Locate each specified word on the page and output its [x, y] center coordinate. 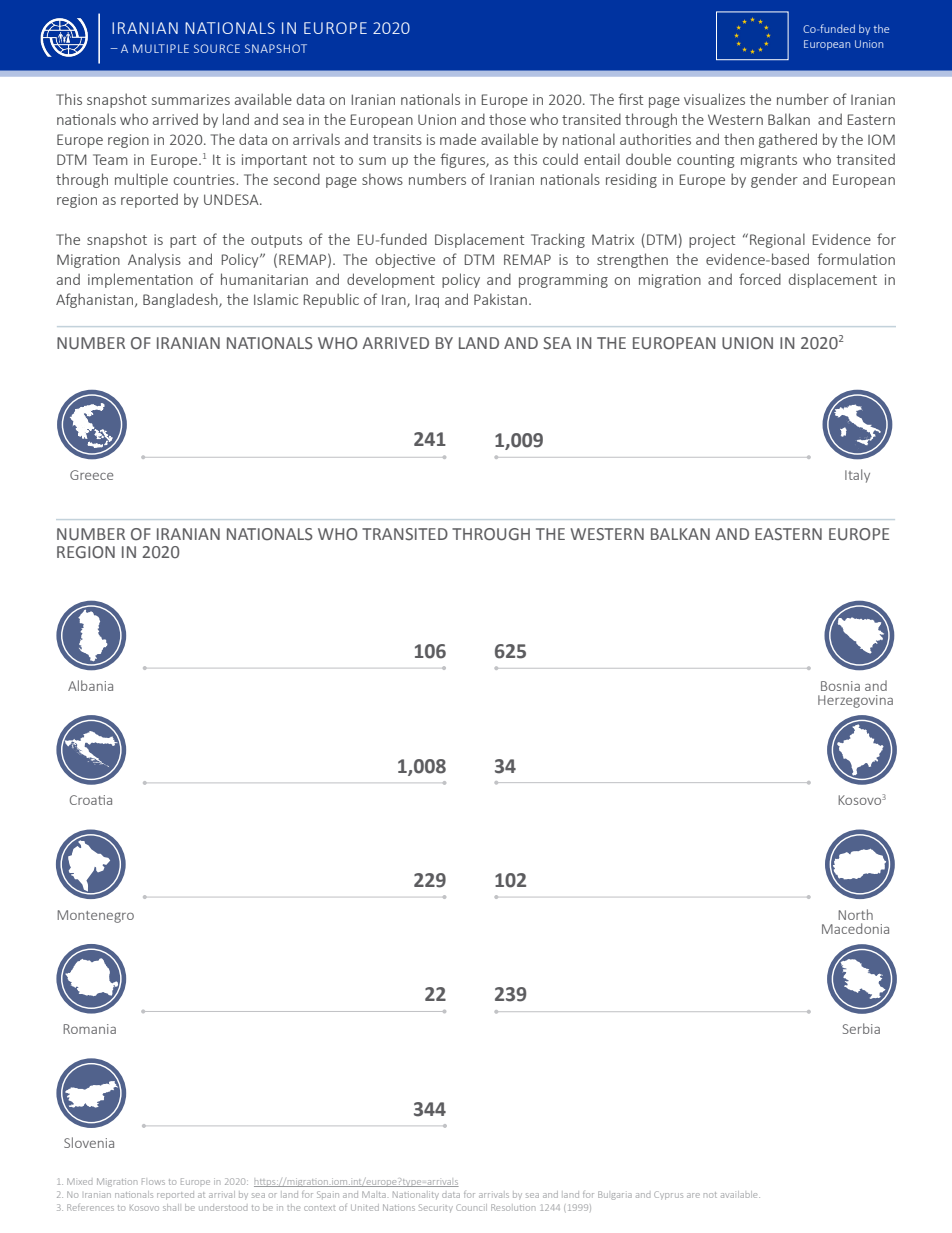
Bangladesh [181, 300]
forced [760, 279]
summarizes [191, 99]
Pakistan [500, 299]
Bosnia [840, 686]
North [855, 914]
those [507, 119]
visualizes [714, 99]
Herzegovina [855, 701]
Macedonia [855, 928]
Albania [90, 685]
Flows [153, 1181]
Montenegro [95, 916]
